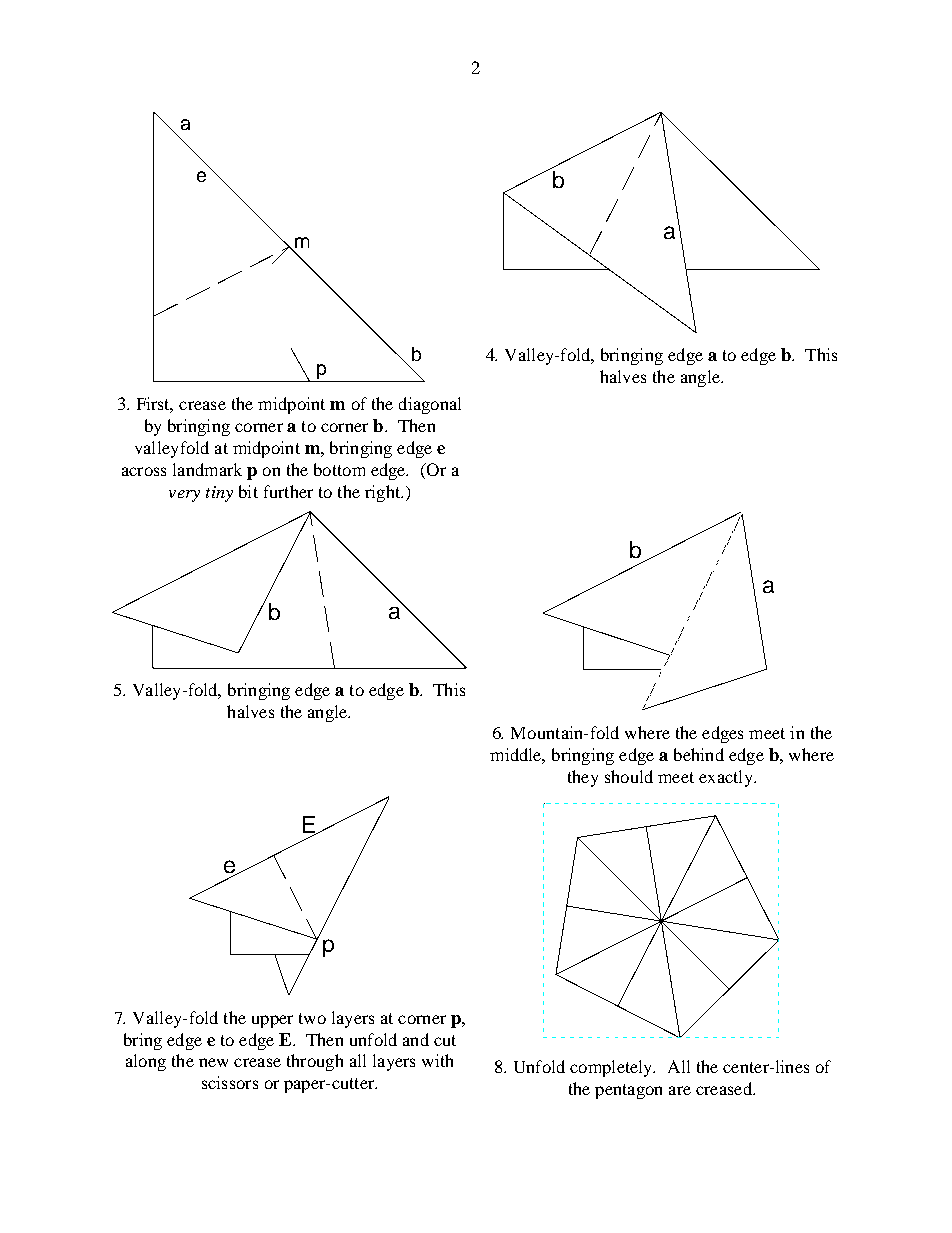  I want to click on behind, so click(699, 754).
